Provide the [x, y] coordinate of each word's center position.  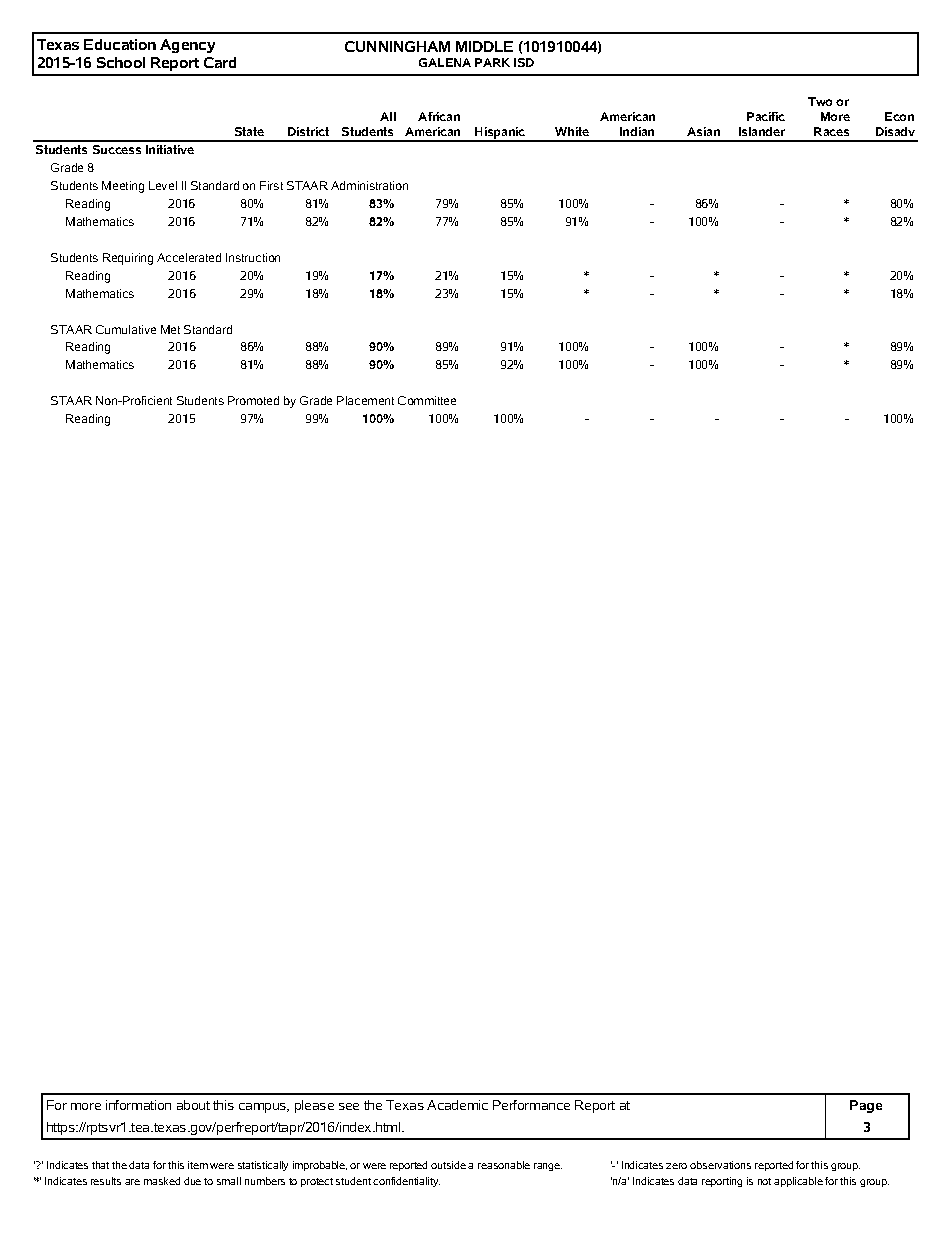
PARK [492, 62]
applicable [798, 1182]
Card [220, 62]
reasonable [504, 1165]
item [198, 1165]
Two [820, 101]
